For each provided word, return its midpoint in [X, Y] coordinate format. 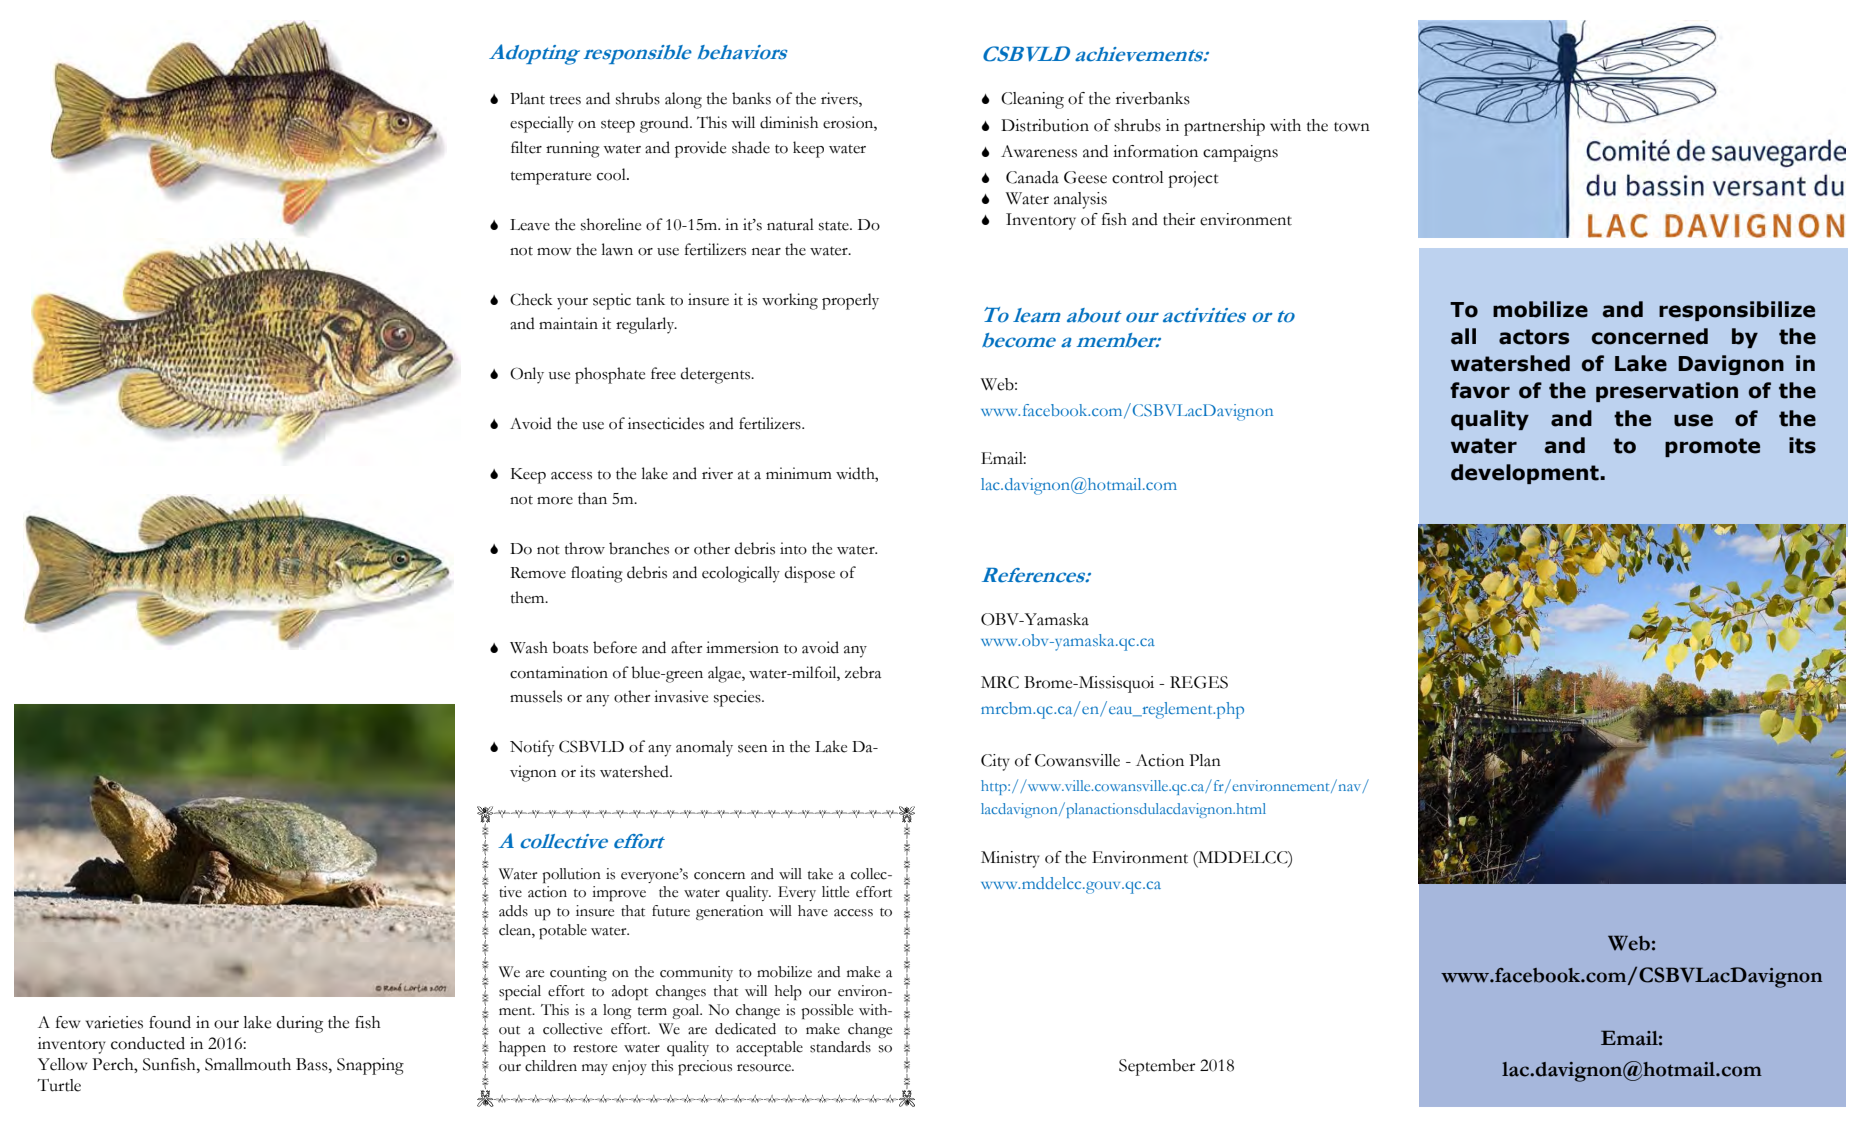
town [1352, 127]
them [529, 597]
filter [526, 147]
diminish [789, 122]
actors [1534, 337]
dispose [810, 574]
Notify [532, 748]
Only [527, 375]
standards [840, 1047]
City [995, 762]
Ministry [1010, 859]
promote [1712, 447]
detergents [717, 375]
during [300, 1024]
